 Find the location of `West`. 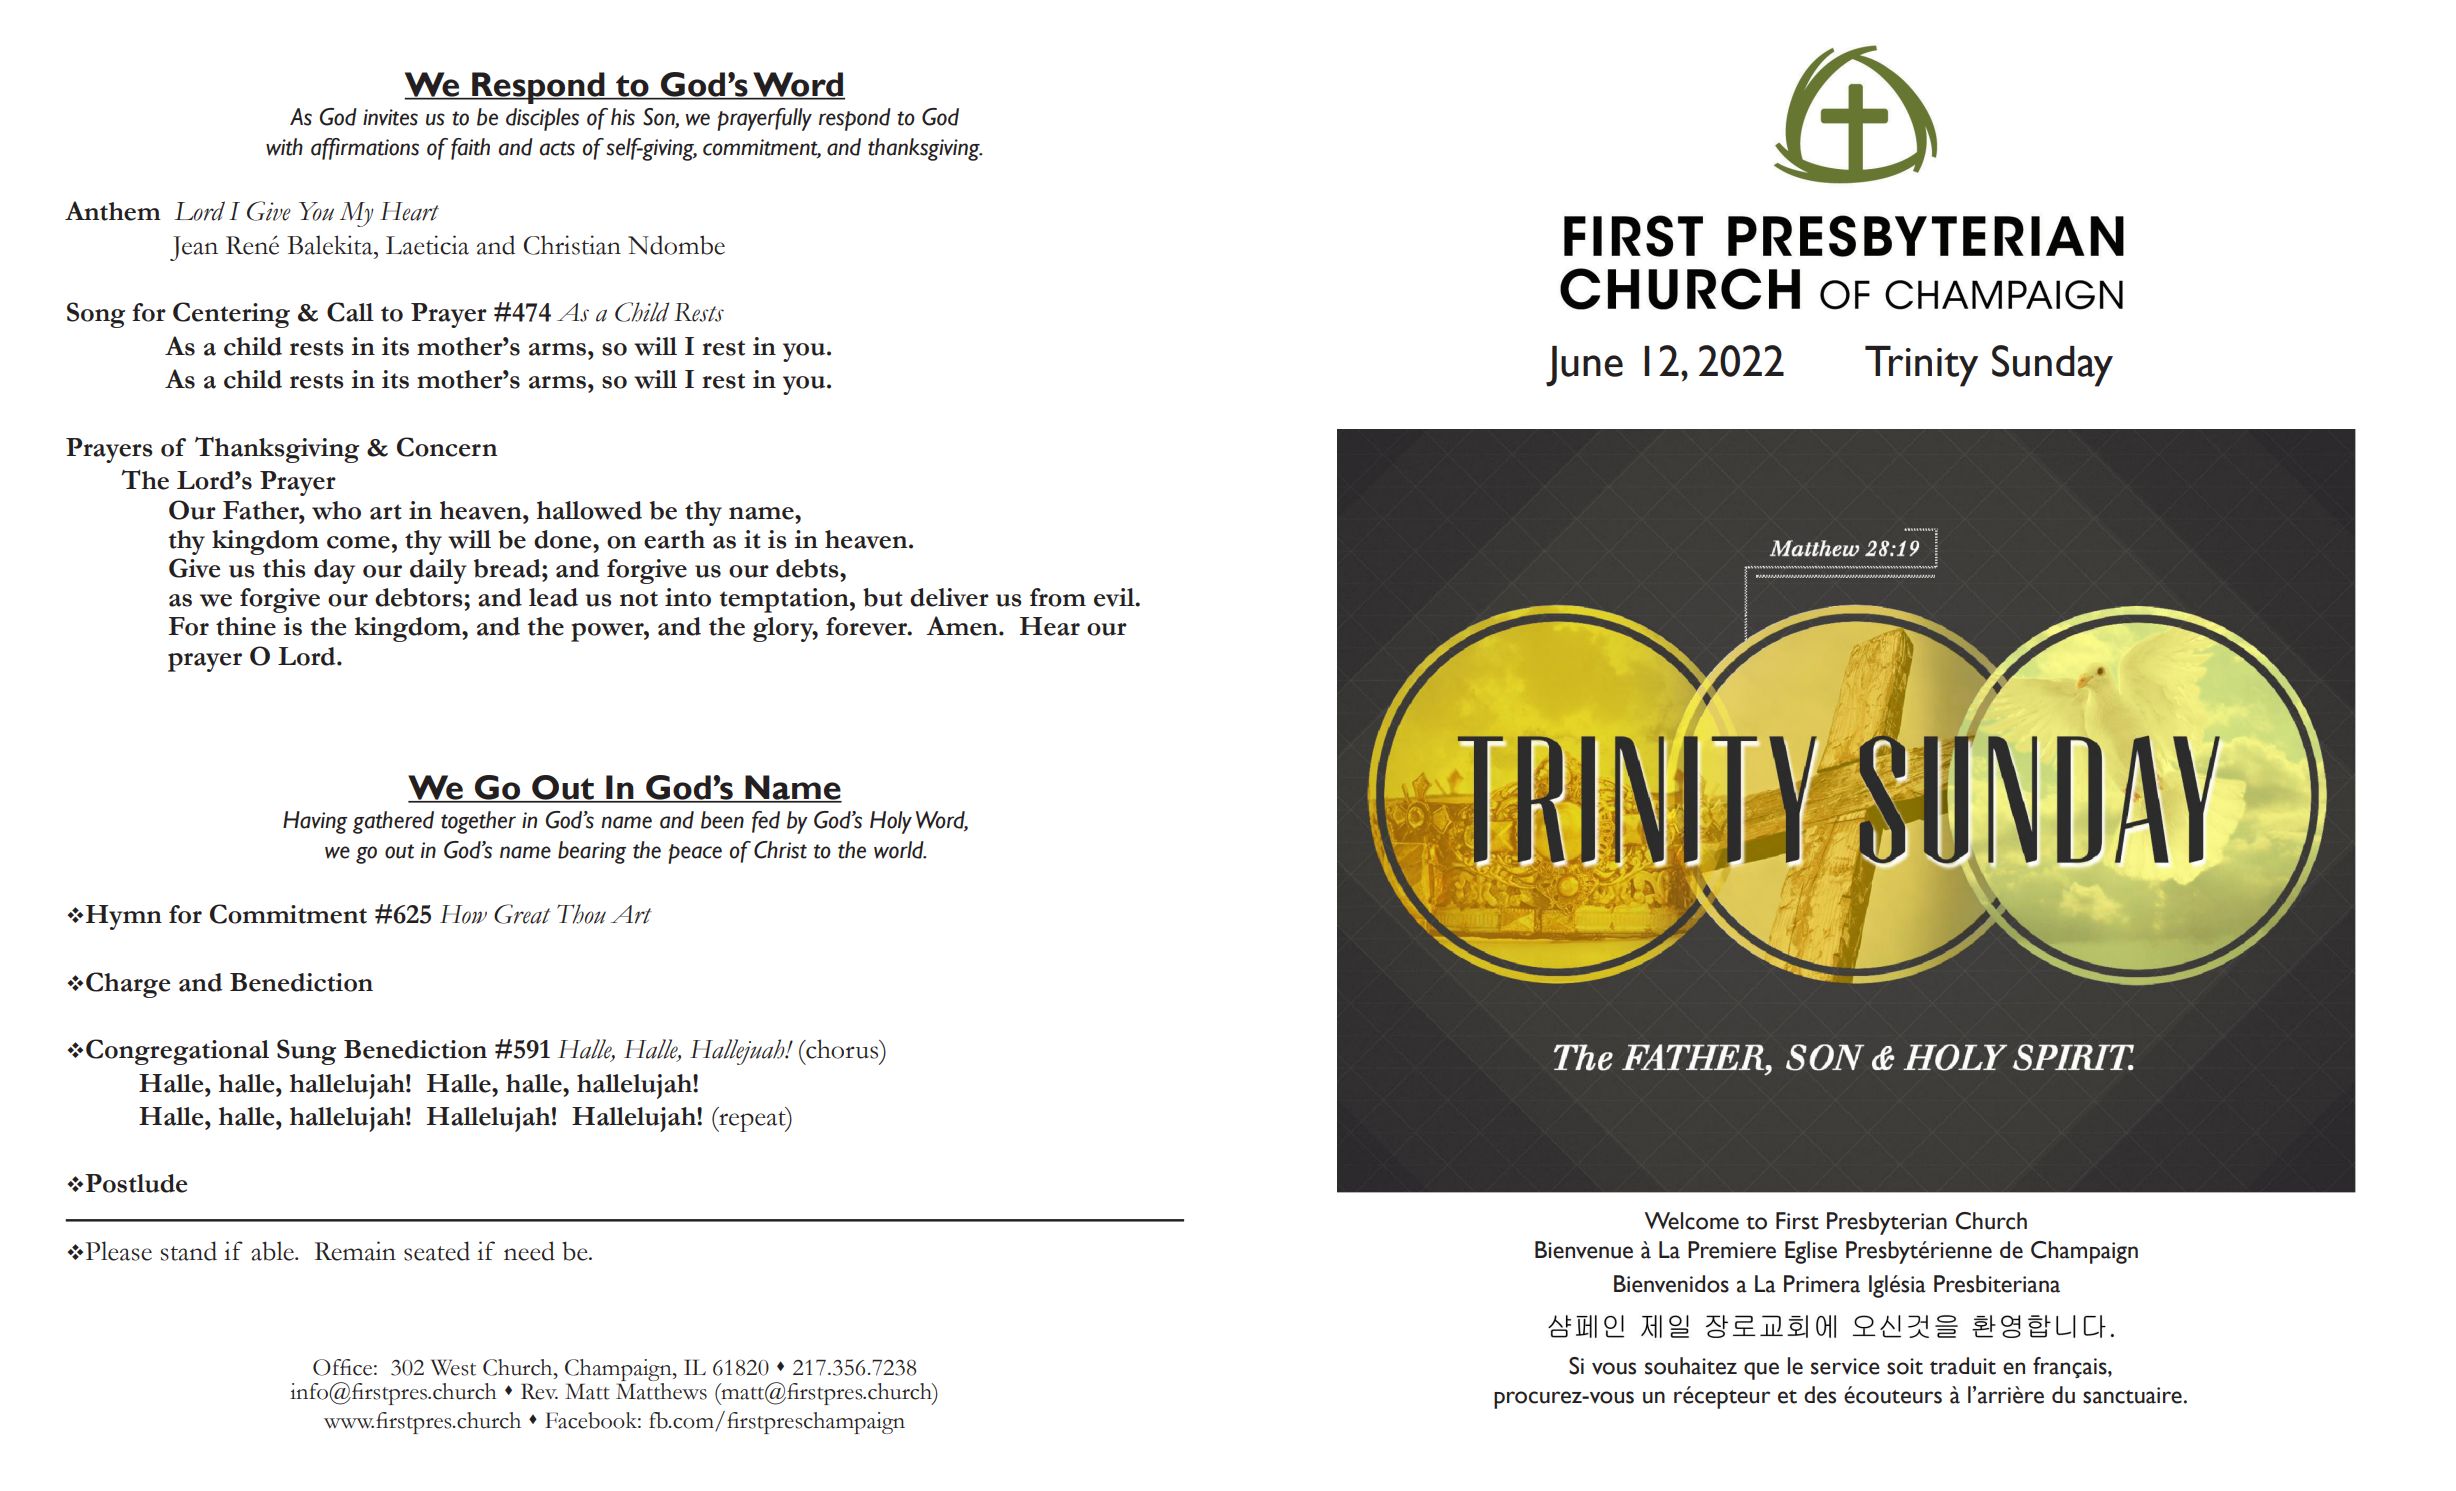

West is located at coordinates (453, 1367).
